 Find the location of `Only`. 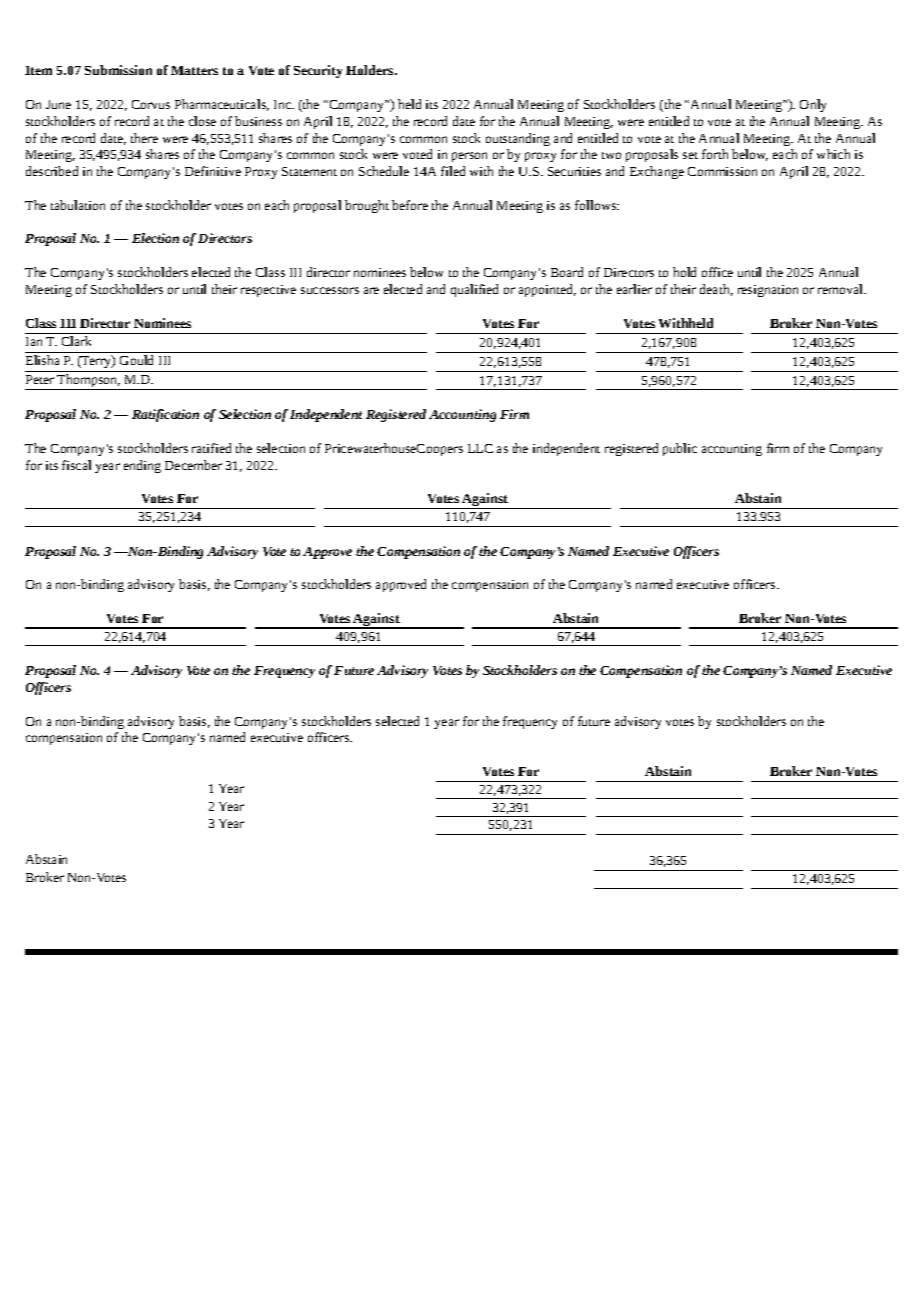

Only is located at coordinates (813, 105).
